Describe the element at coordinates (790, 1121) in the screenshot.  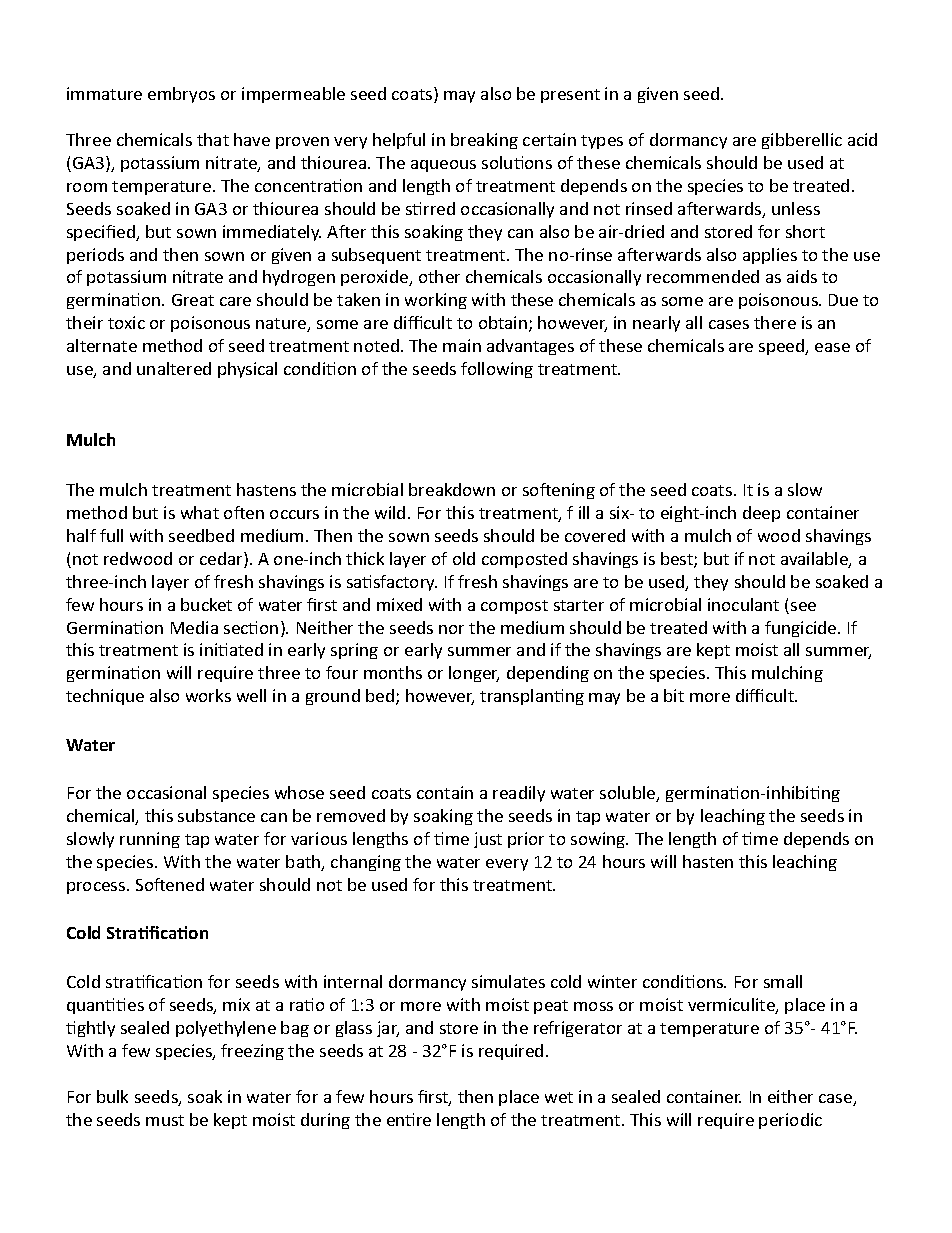
I see `periodic` at that location.
